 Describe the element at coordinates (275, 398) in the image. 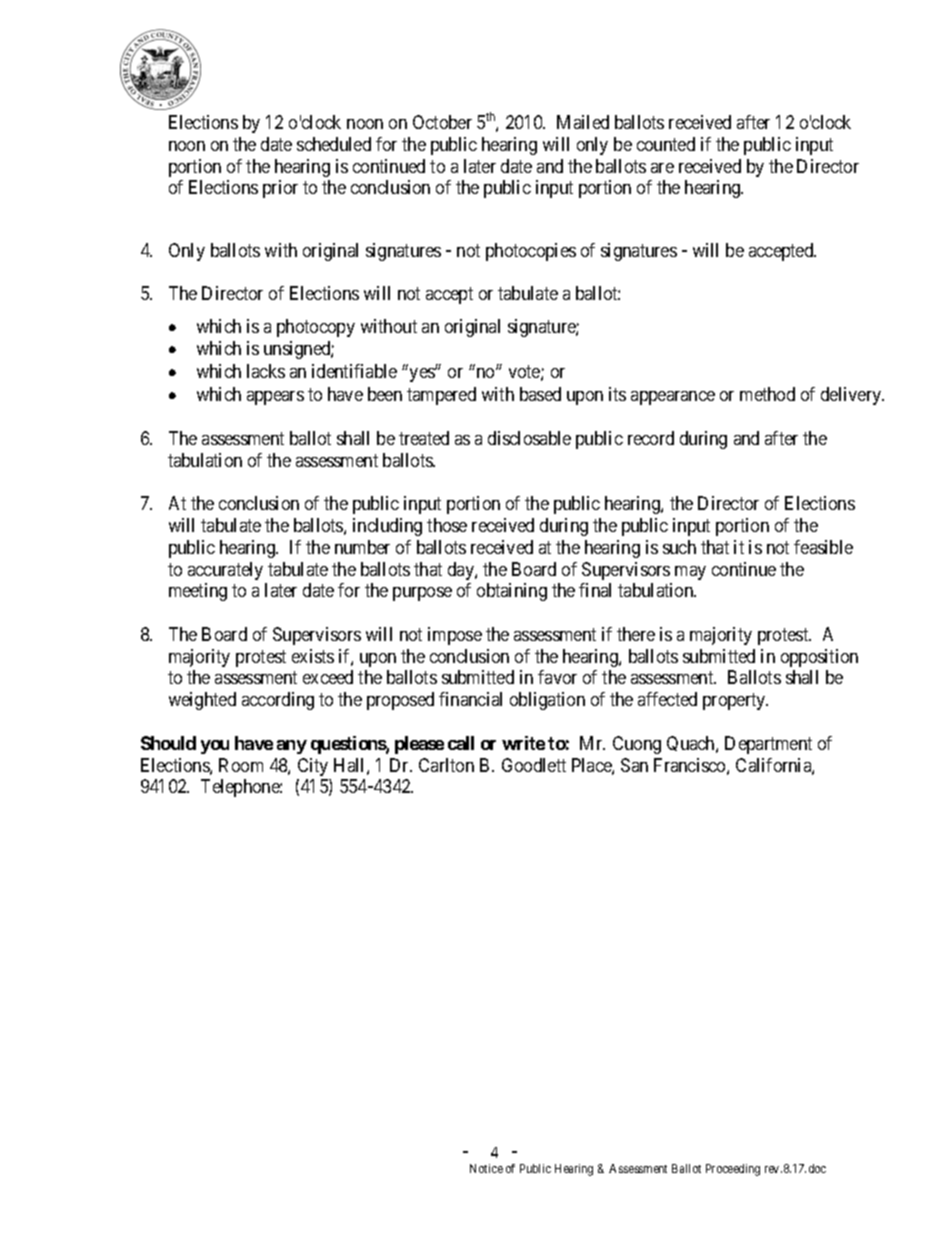

I see `appears` at that location.
